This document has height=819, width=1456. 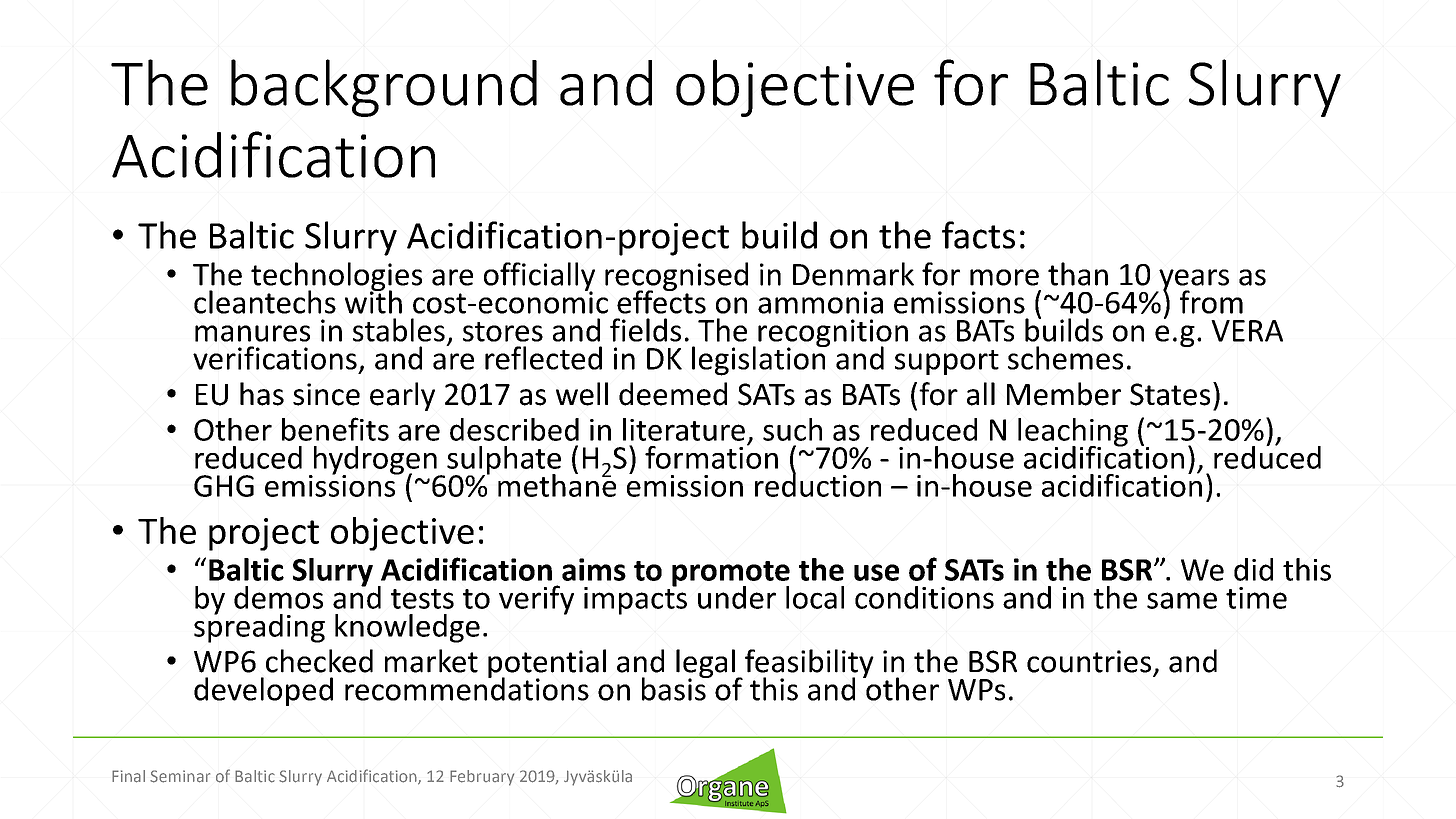 What do you see at coordinates (180, 776) in the document?
I see `Seminar` at bounding box center [180, 776].
